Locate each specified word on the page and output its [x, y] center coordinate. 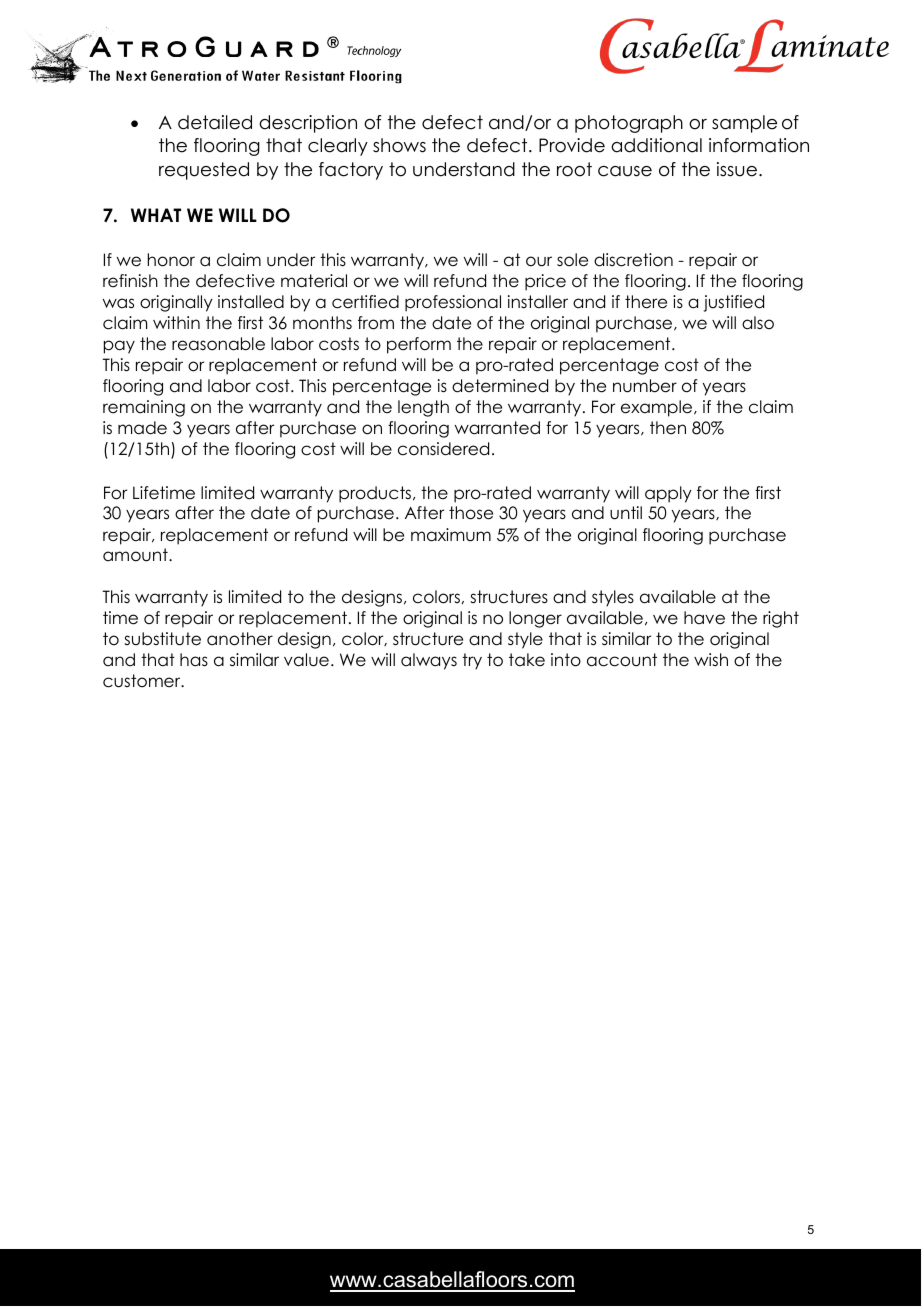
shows [399, 145]
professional [453, 303]
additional [656, 145]
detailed [215, 122]
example [658, 408]
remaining [144, 408]
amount [136, 555]
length [423, 408]
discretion [633, 260]
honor [171, 260]
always [429, 661]
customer [143, 681]
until [626, 513]
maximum [451, 535]
